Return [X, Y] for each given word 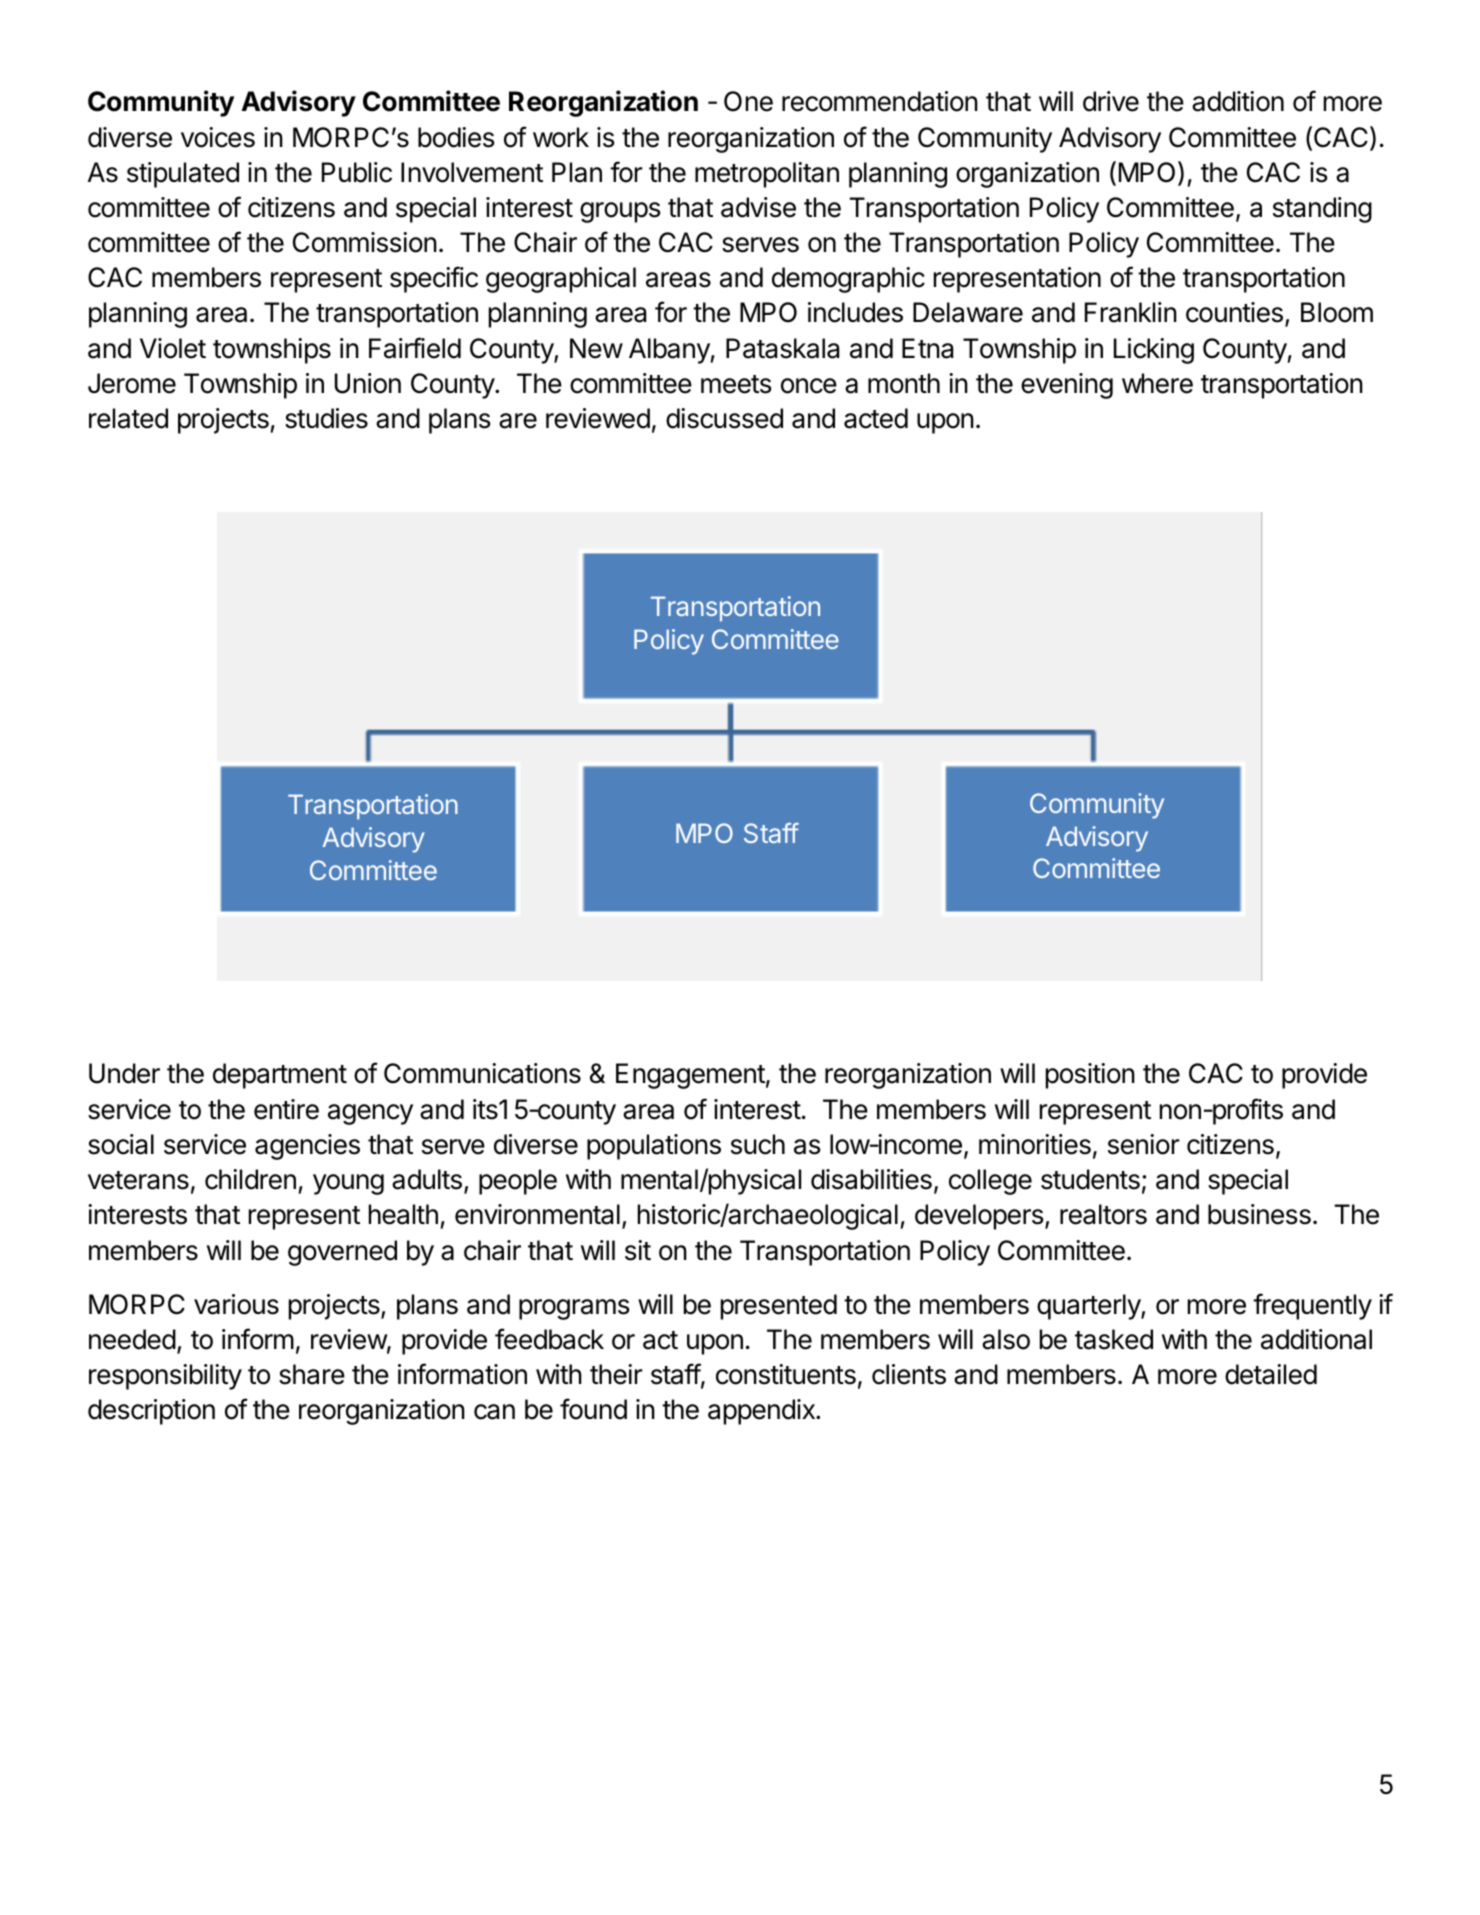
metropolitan [767, 175]
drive [1111, 101]
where [1157, 383]
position [1090, 1076]
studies [326, 418]
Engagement [690, 1076]
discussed [724, 418]
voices [218, 137]
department [280, 1076]
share [312, 1374]
